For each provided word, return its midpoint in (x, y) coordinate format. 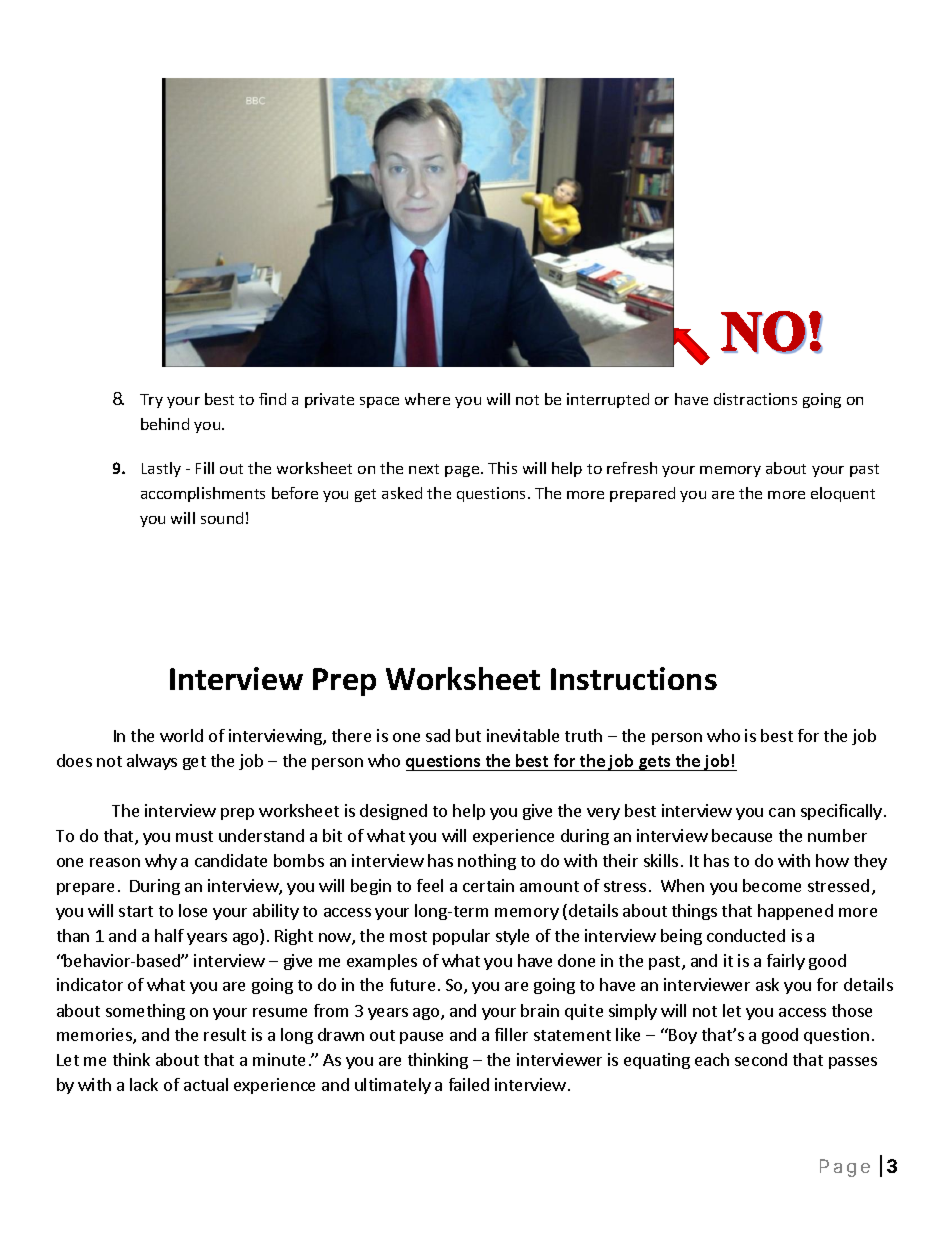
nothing (487, 862)
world (181, 735)
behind (165, 424)
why (161, 862)
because (742, 835)
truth (583, 735)
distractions (755, 399)
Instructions (634, 678)
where (427, 399)
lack (144, 1084)
